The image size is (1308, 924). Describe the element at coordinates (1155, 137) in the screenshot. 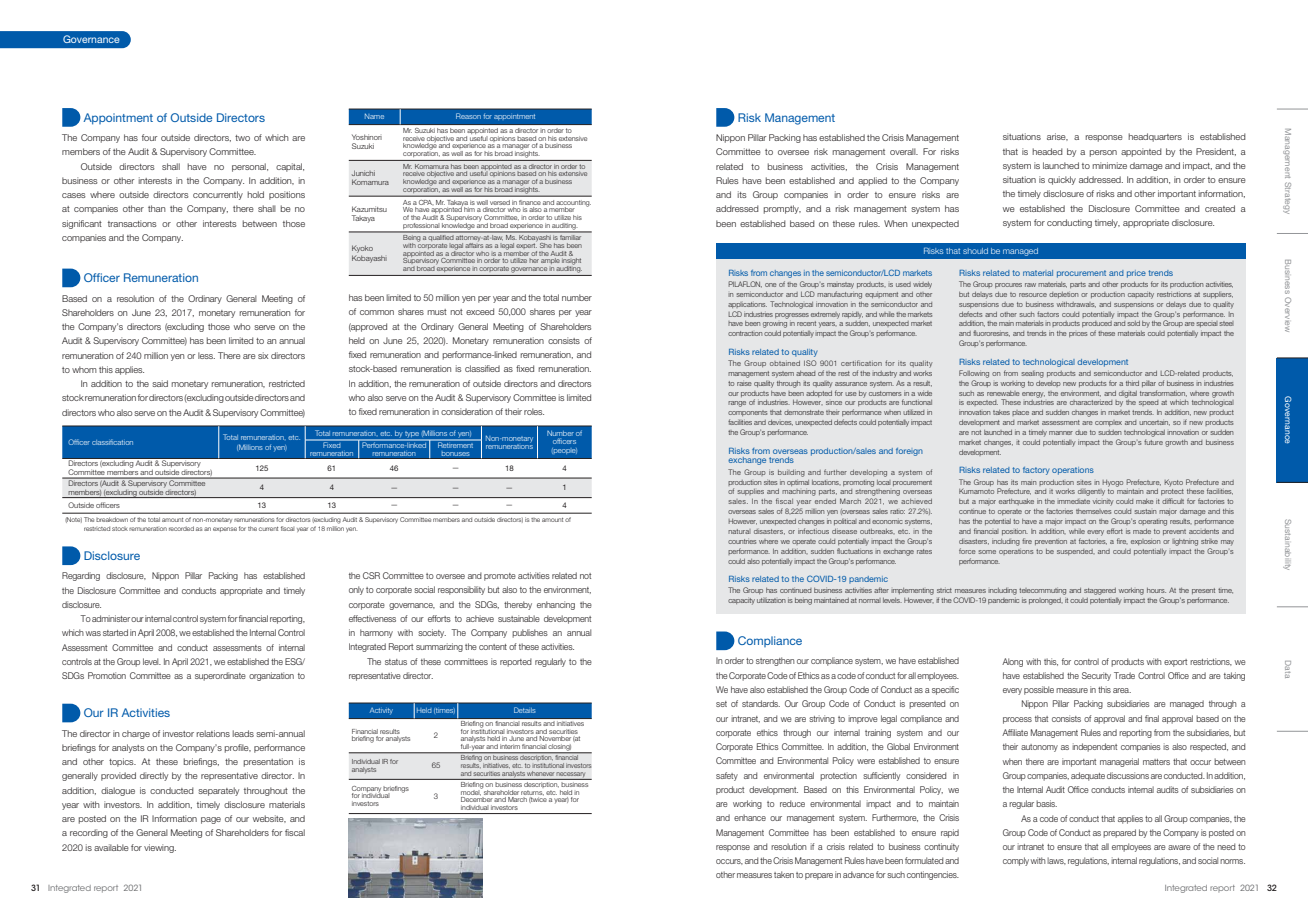

I see `headquarters` at that location.
